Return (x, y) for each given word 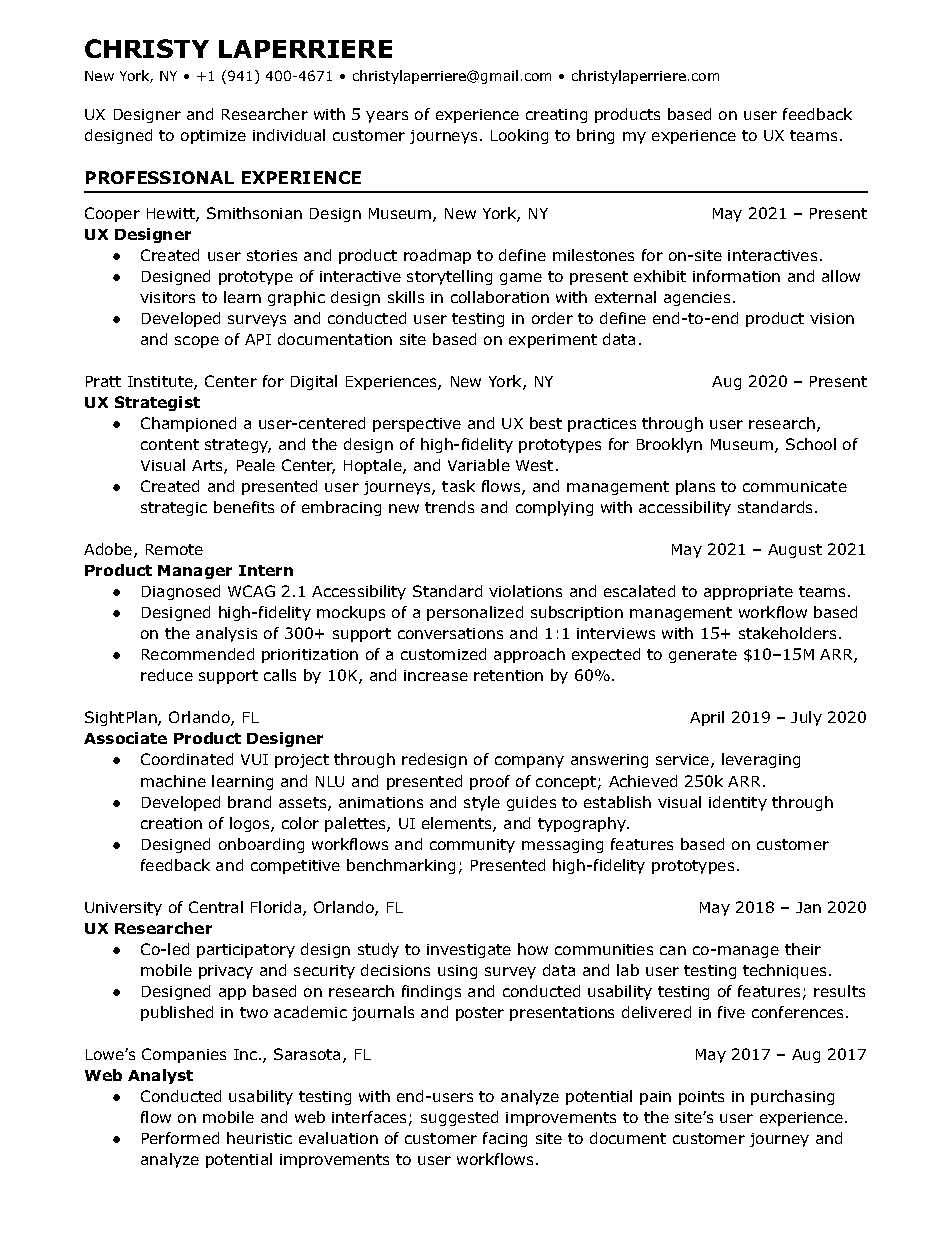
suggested (459, 1118)
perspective (417, 425)
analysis (226, 634)
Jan (808, 907)
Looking (519, 136)
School (811, 444)
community (472, 846)
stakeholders (787, 633)
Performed (180, 1138)
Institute (161, 383)
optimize (213, 137)
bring (595, 136)
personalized (475, 613)
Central (216, 907)
